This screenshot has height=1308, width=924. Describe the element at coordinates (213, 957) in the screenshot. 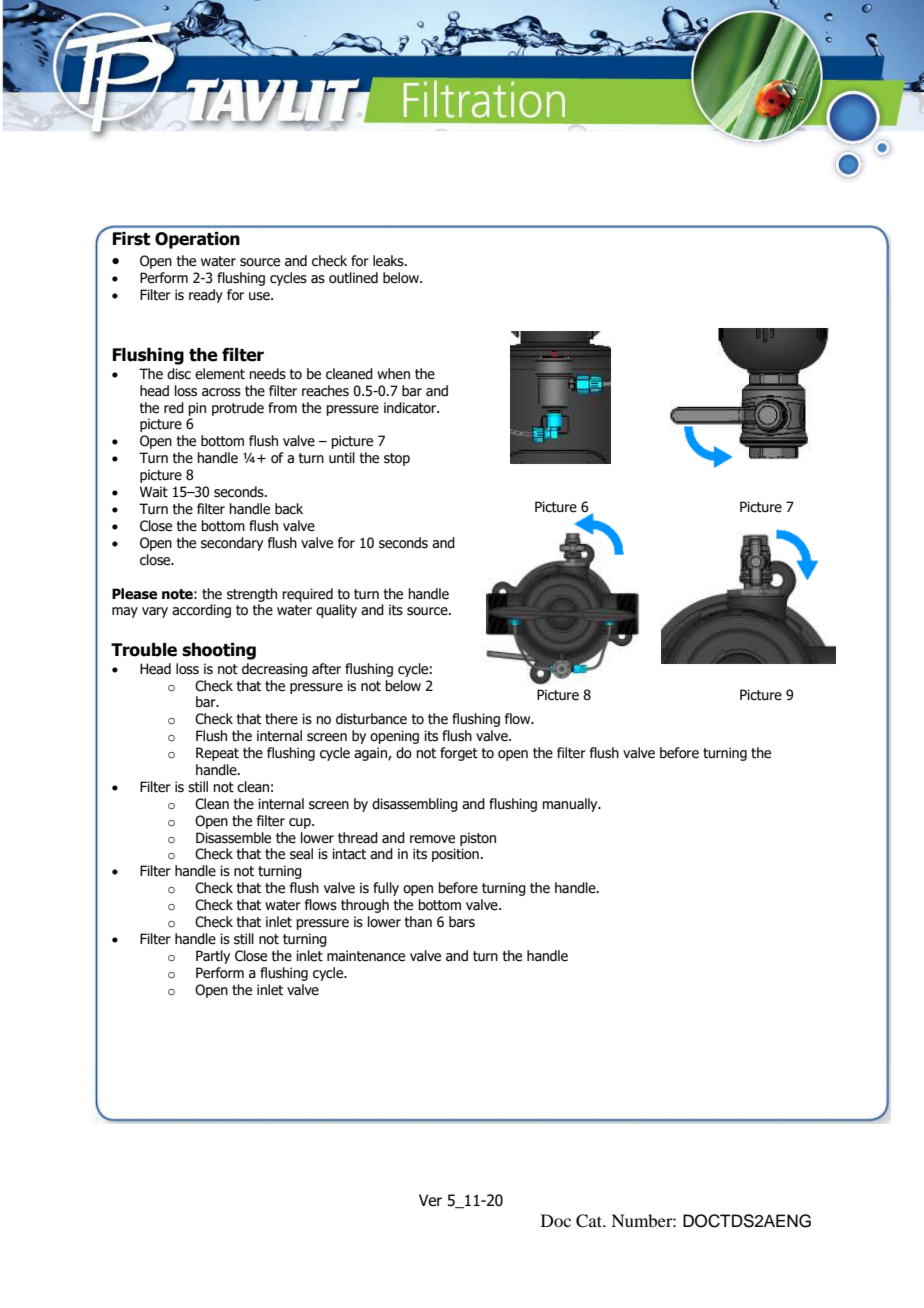

I see `Partly` at that location.
